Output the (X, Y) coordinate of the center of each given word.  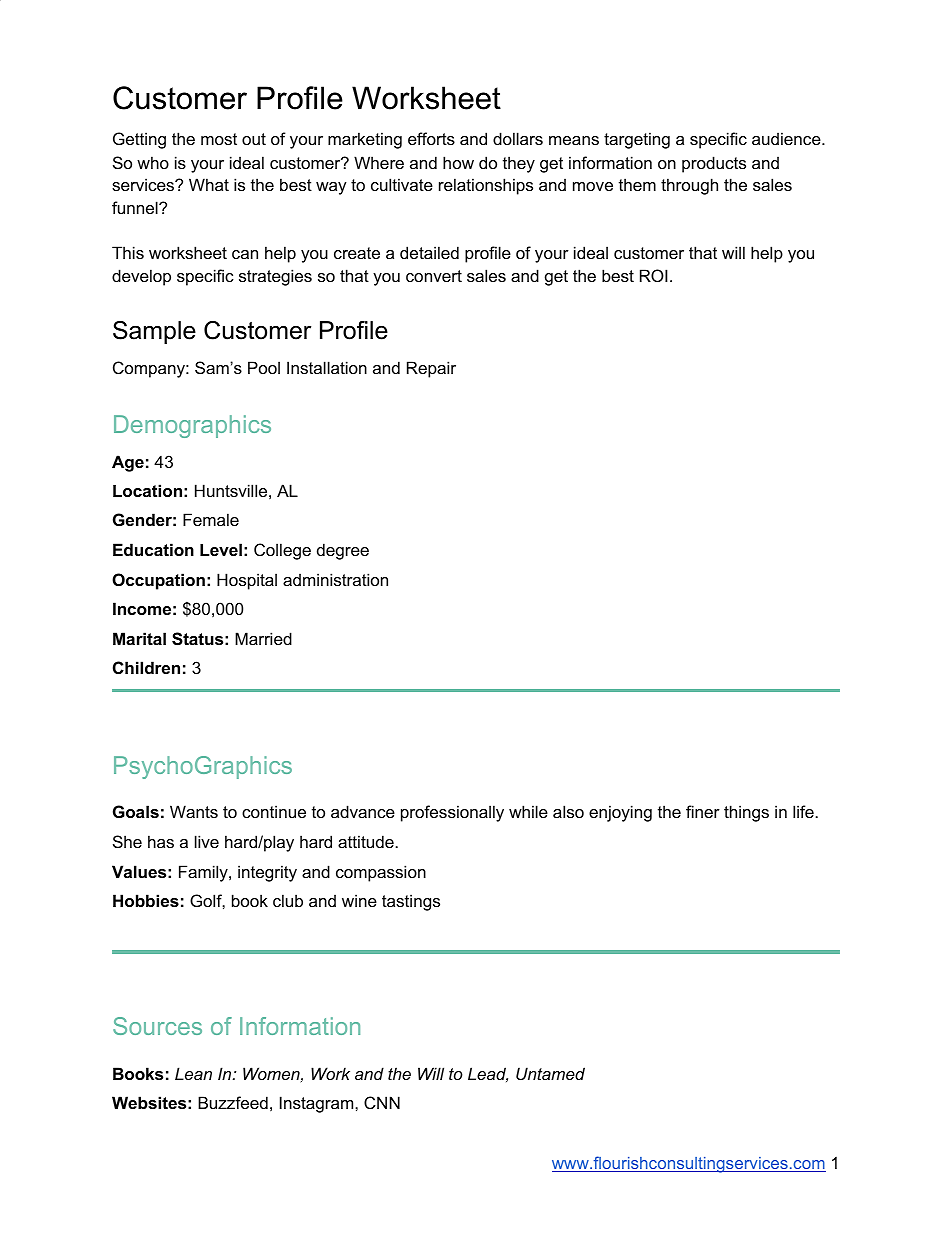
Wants (194, 811)
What (209, 184)
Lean (193, 1073)
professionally (452, 813)
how (458, 162)
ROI (654, 275)
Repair (431, 369)
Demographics (192, 426)
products (714, 164)
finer (703, 811)
